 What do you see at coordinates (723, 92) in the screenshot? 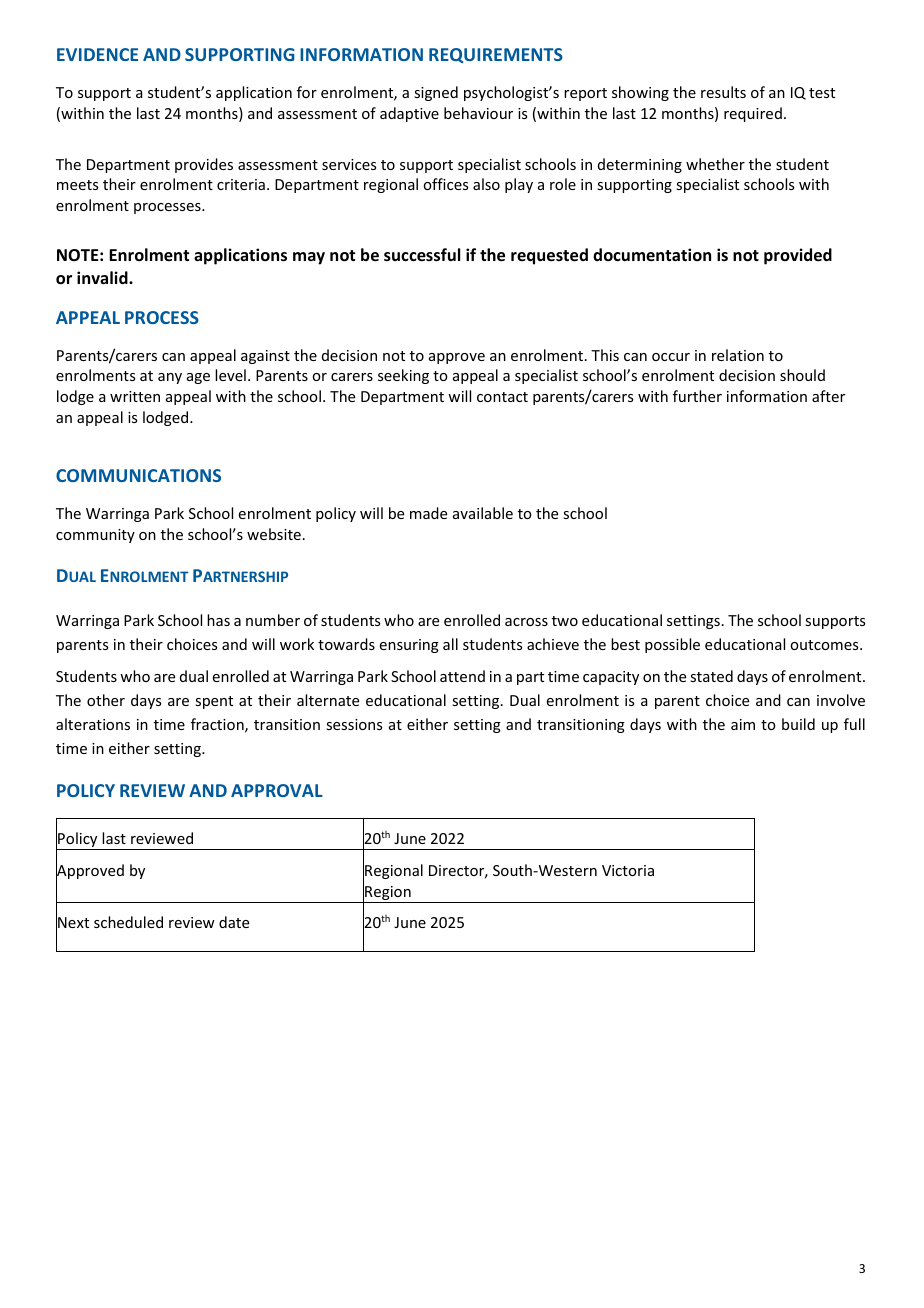
I see `results` at bounding box center [723, 92].
